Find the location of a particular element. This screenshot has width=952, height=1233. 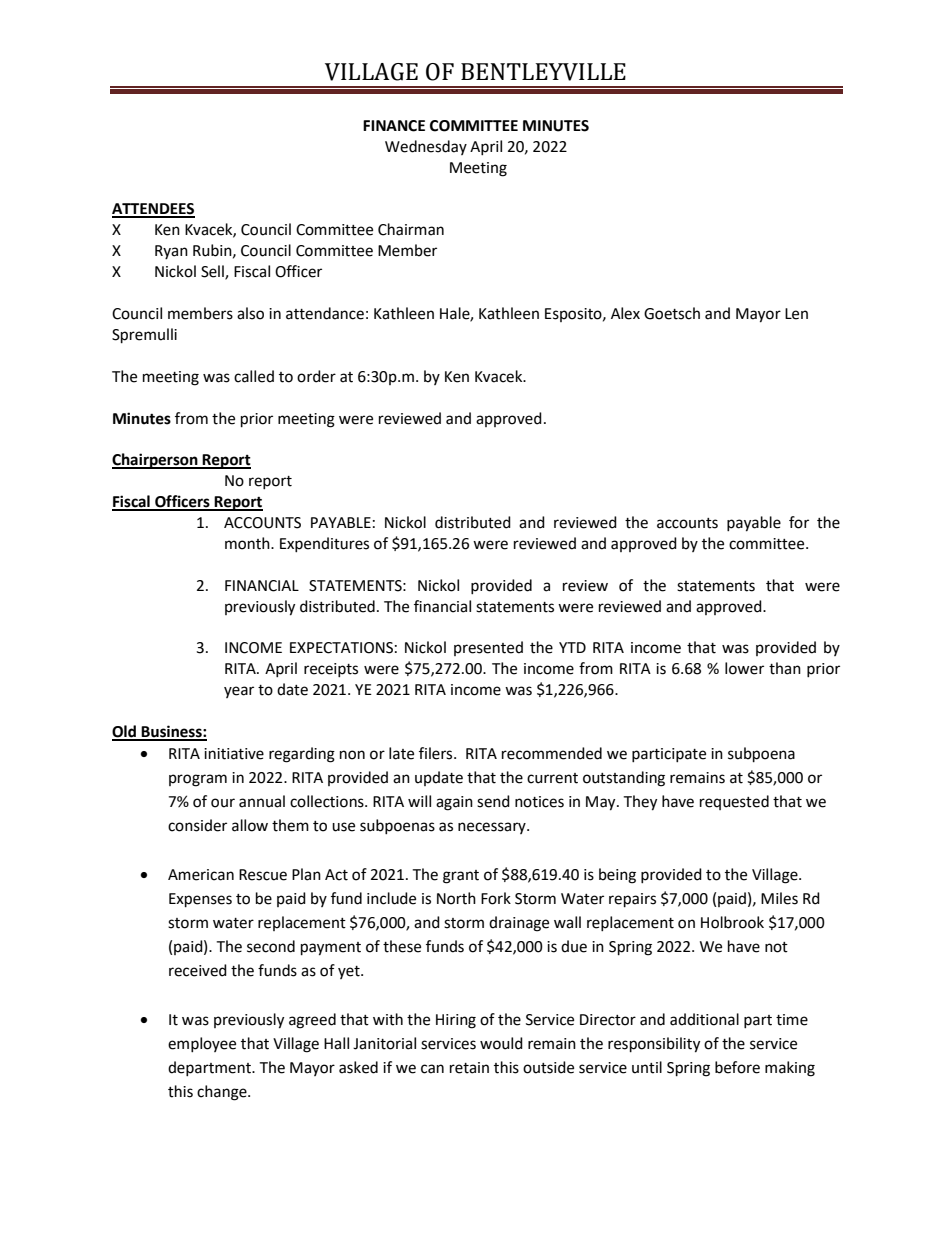

order is located at coordinates (316, 376).
